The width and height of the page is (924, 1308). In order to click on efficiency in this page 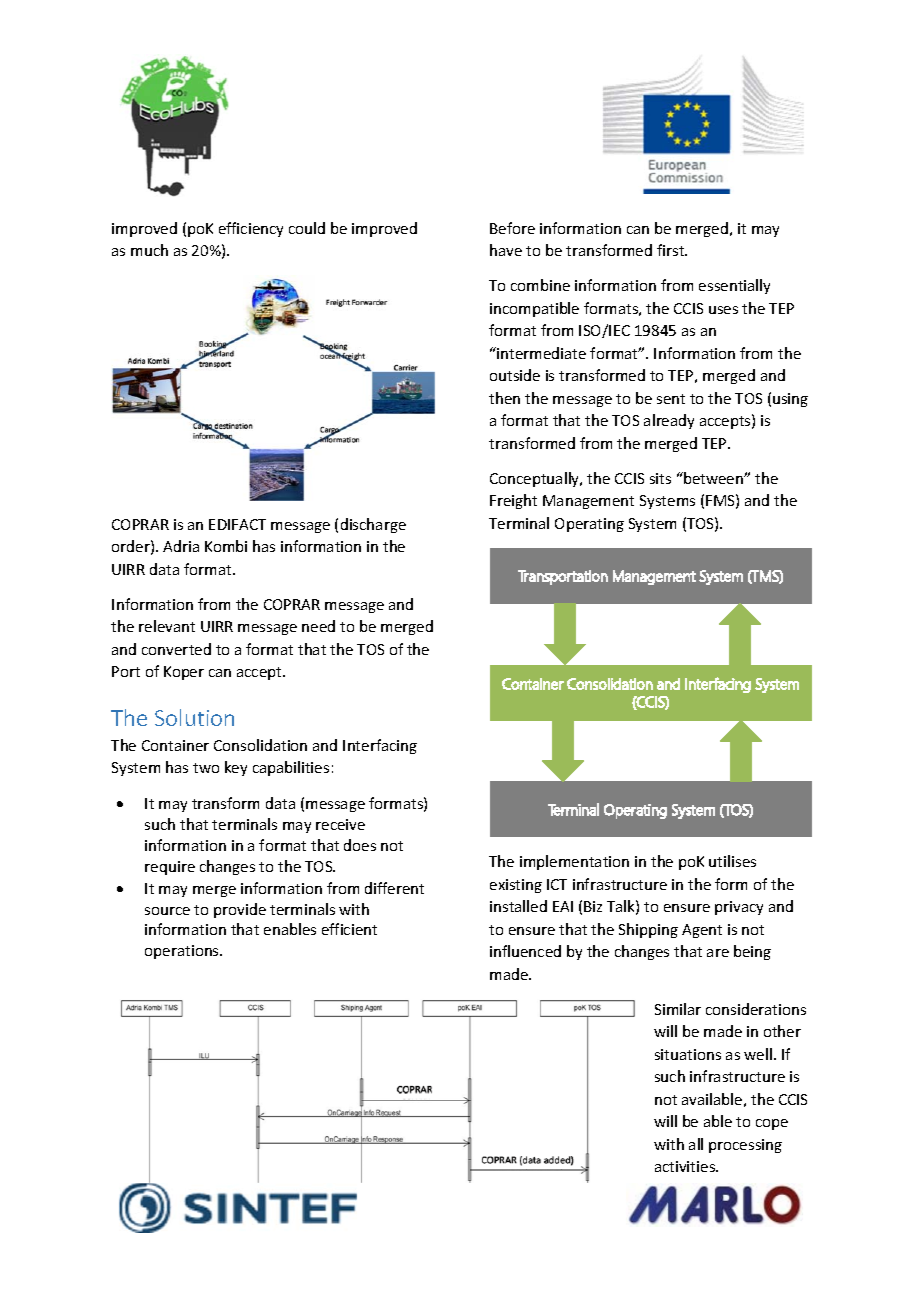, I will do `click(251, 229)`.
